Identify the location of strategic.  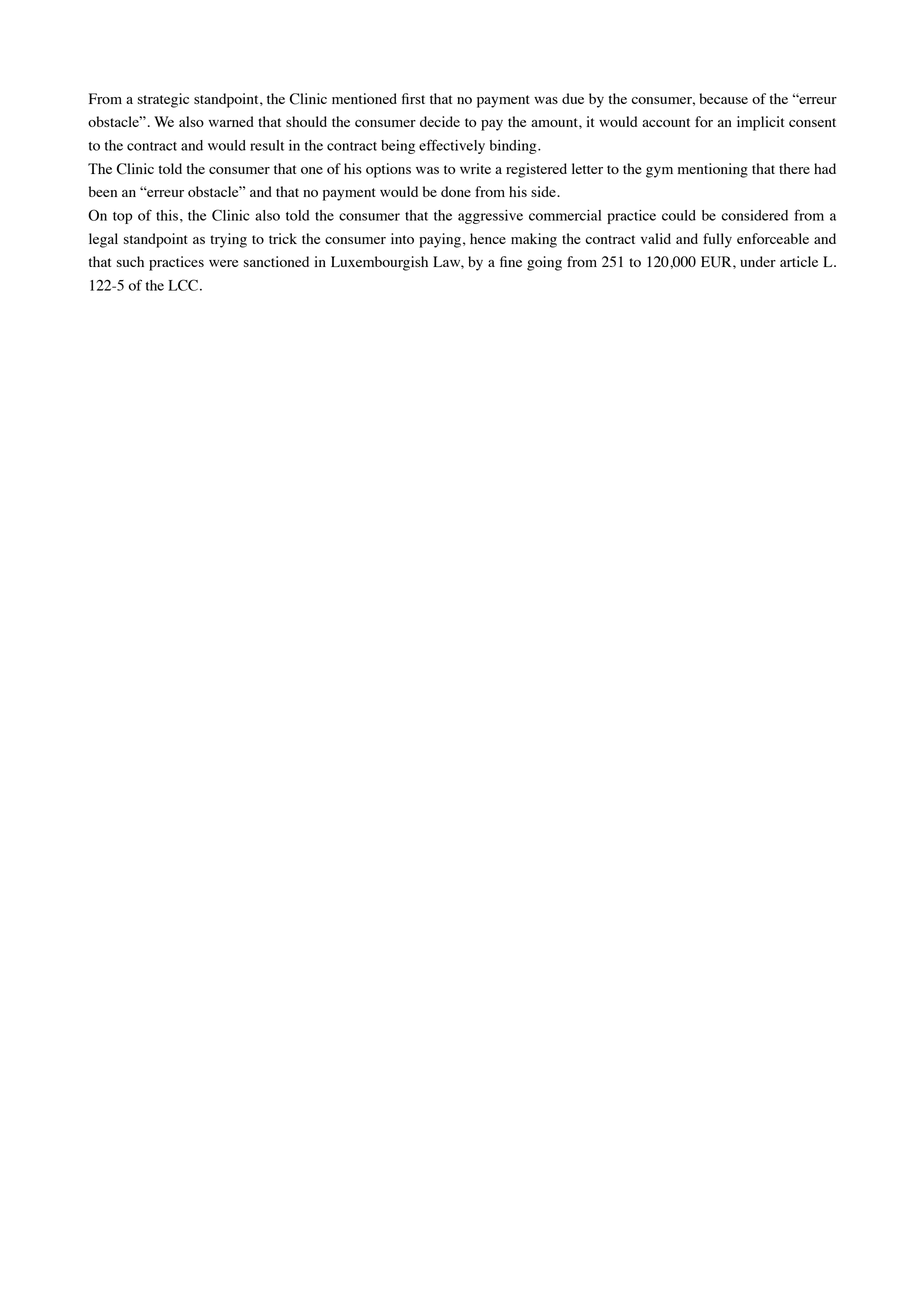
(163, 100).
